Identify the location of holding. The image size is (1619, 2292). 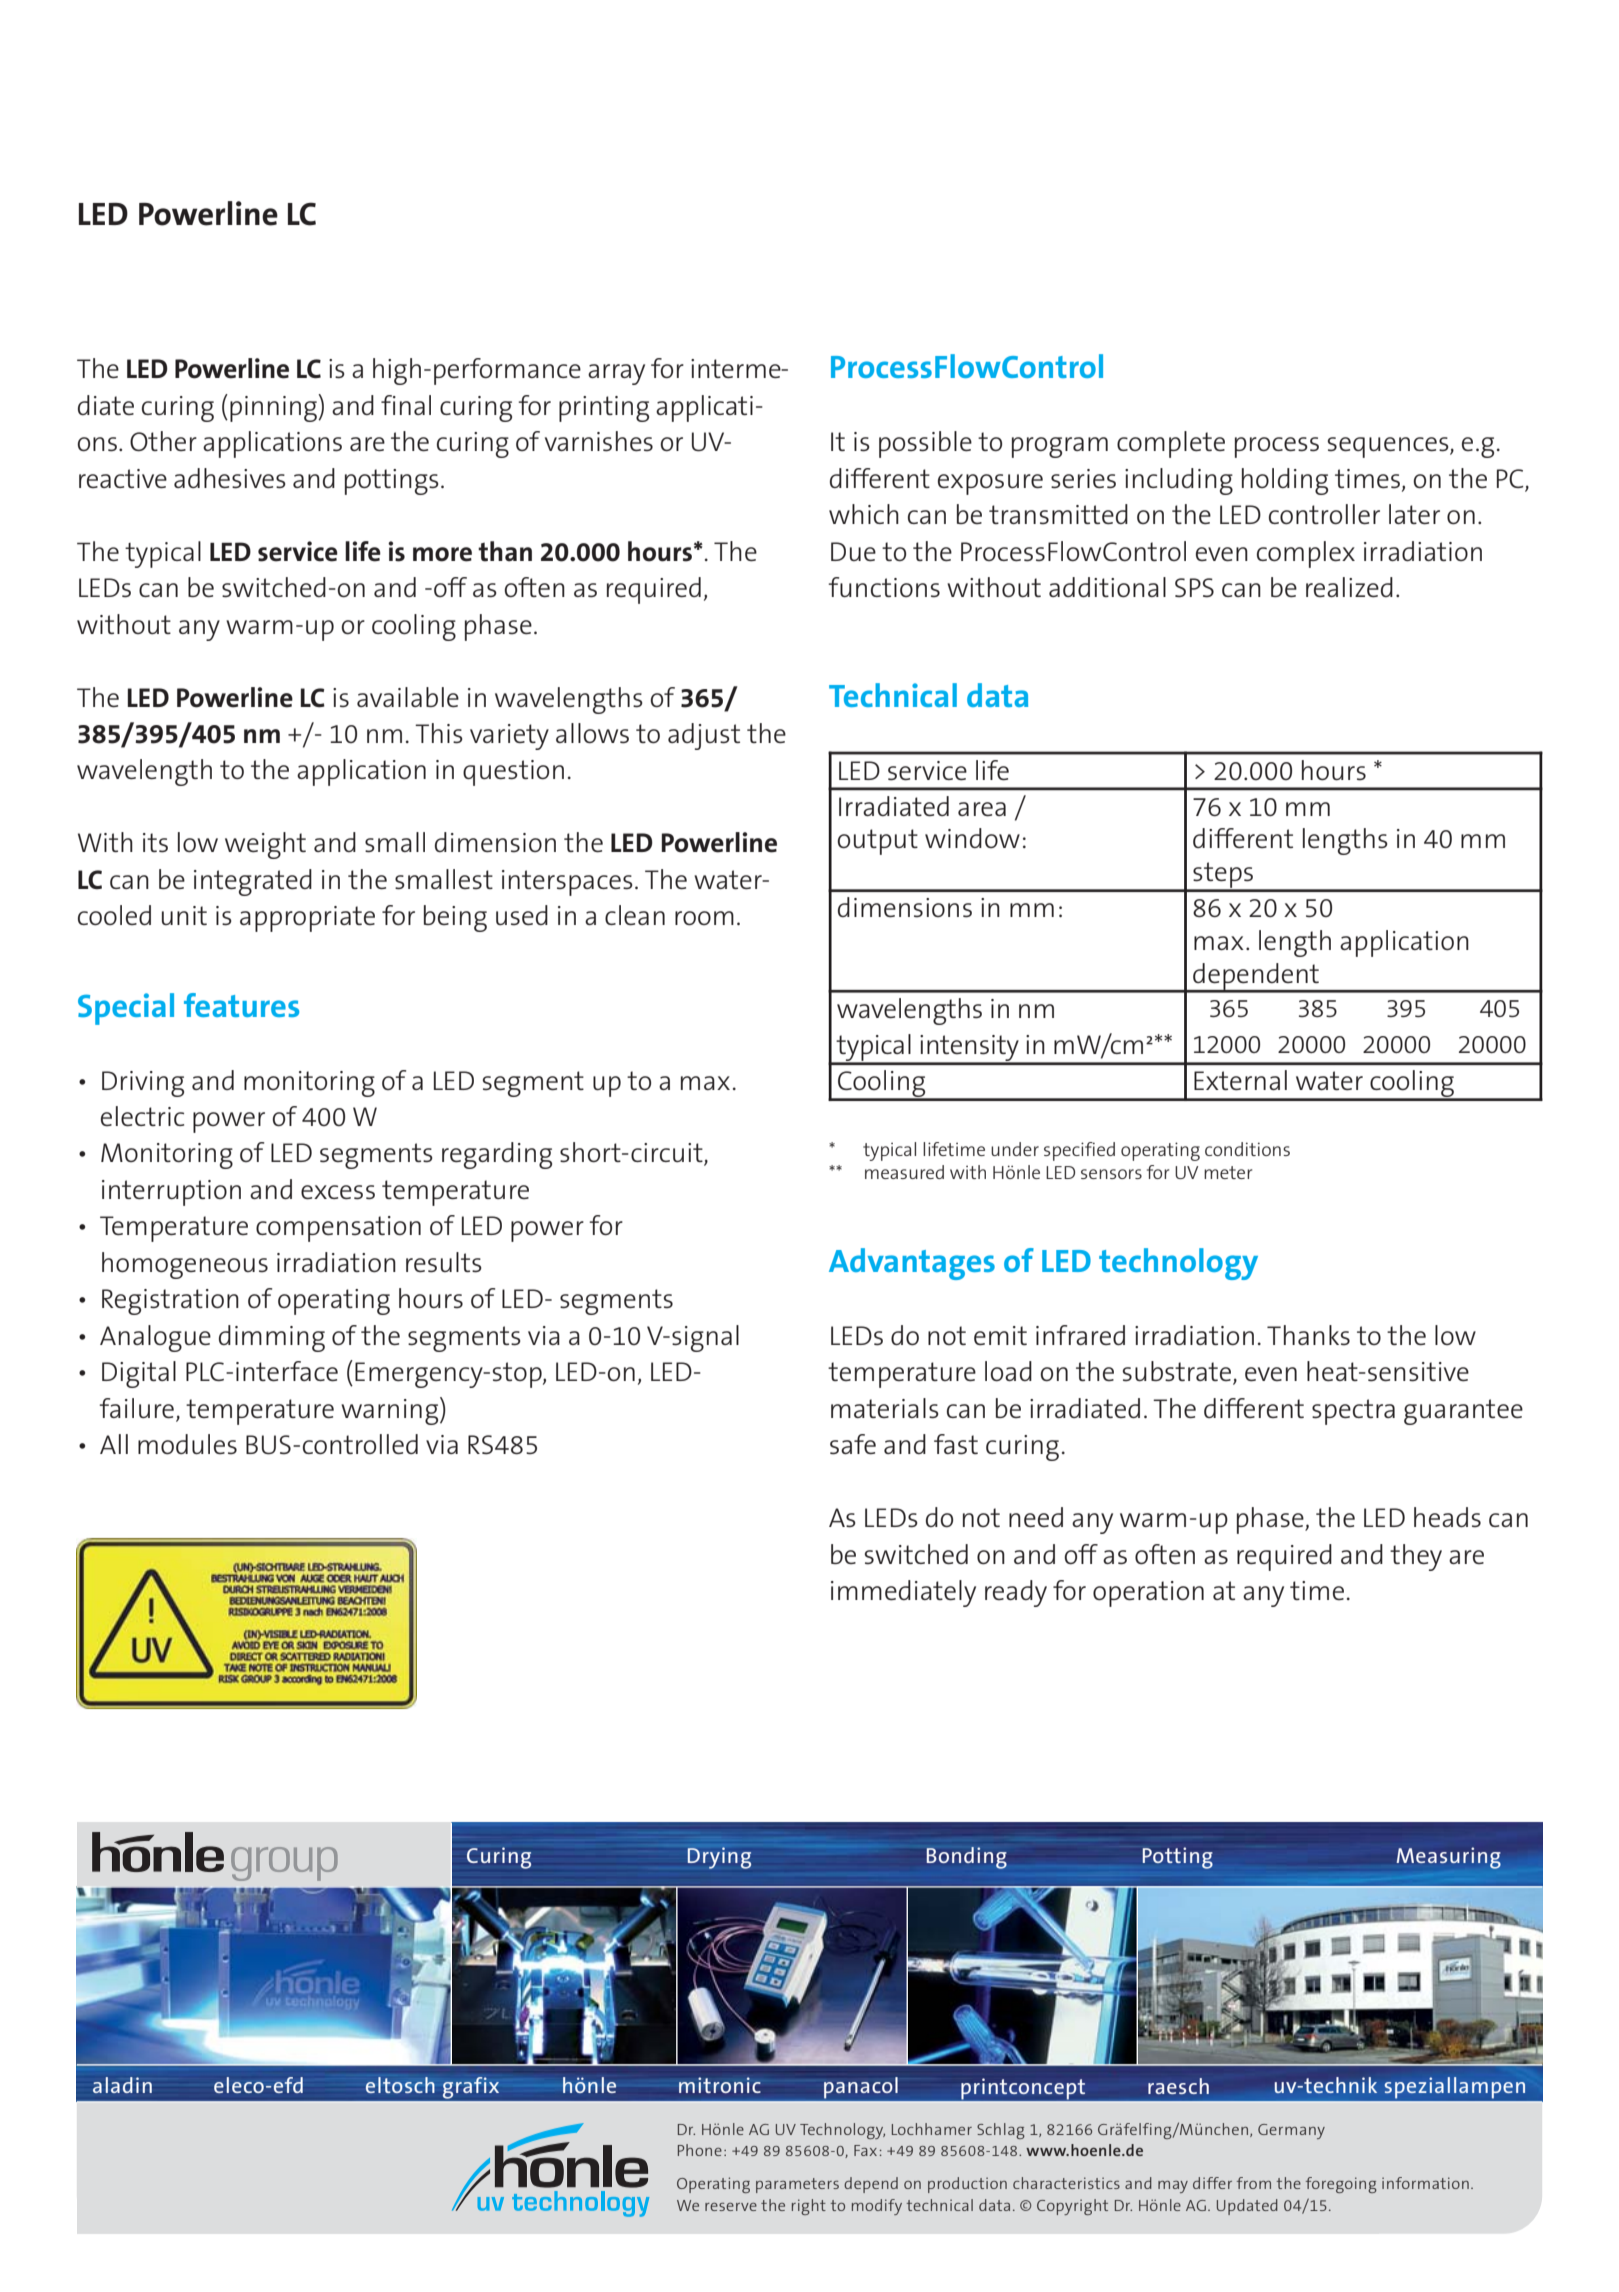
(1285, 481).
